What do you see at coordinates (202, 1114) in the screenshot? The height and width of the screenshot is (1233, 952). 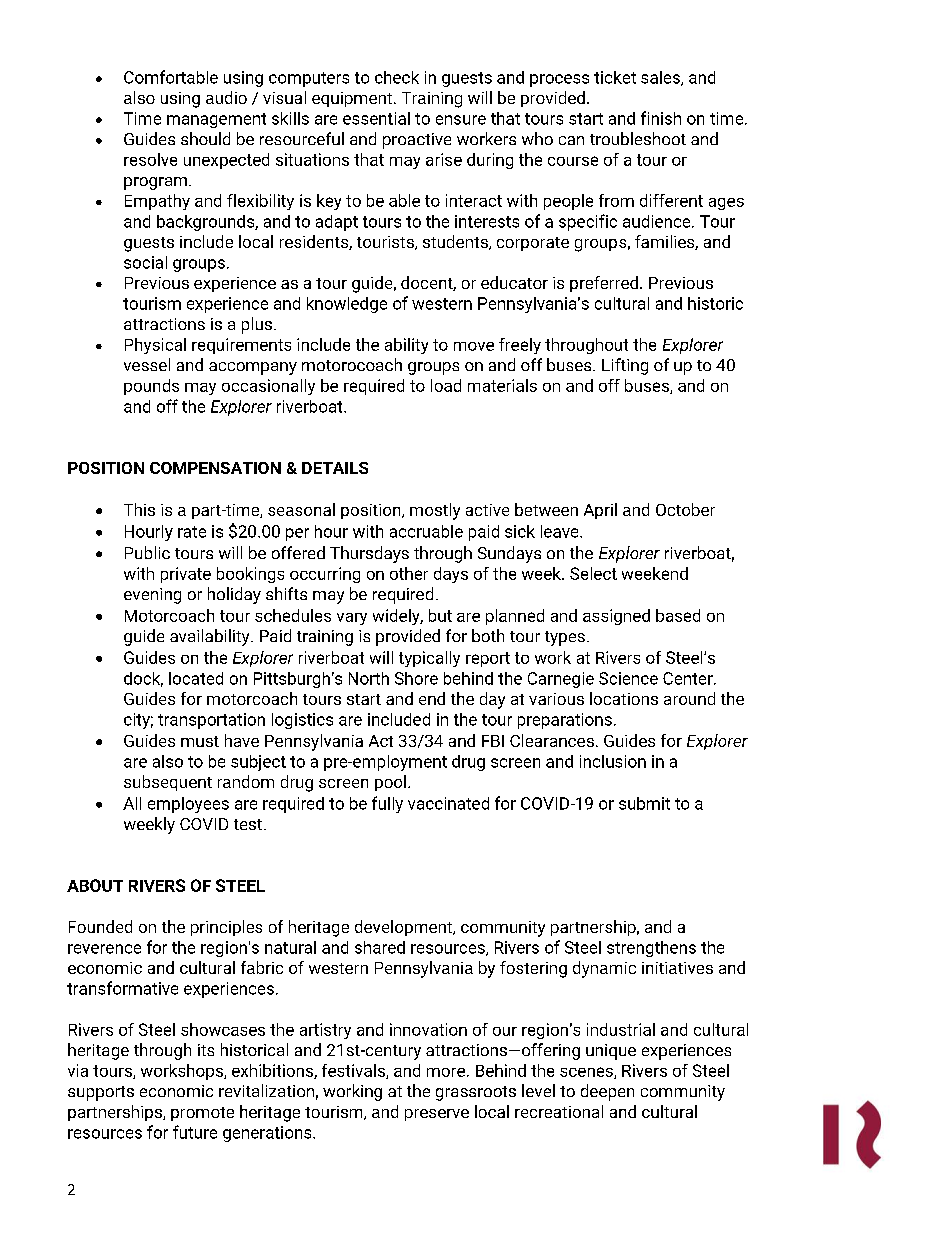 I see `promote` at bounding box center [202, 1114].
